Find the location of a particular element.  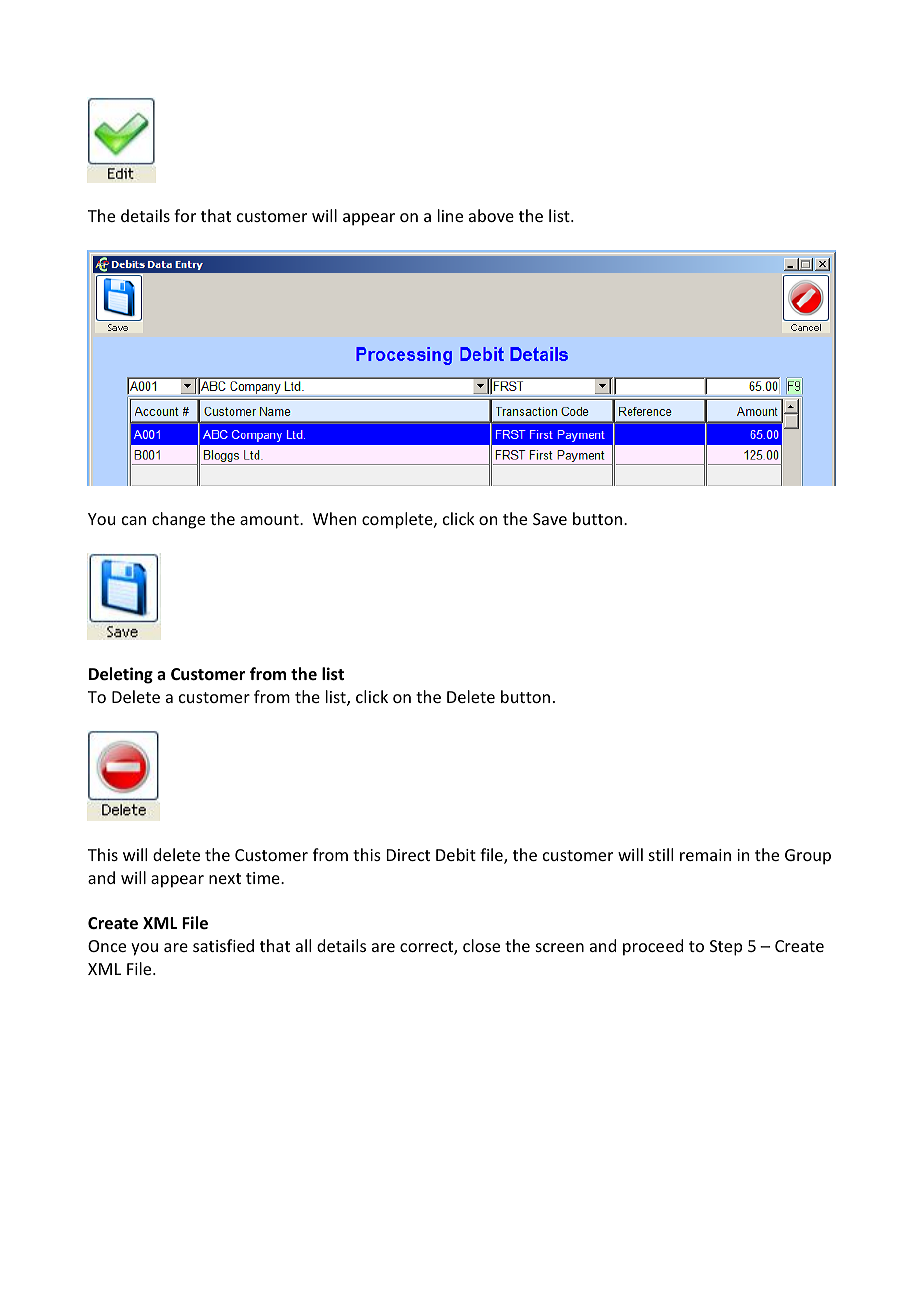

Step is located at coordinates (726, 948).
